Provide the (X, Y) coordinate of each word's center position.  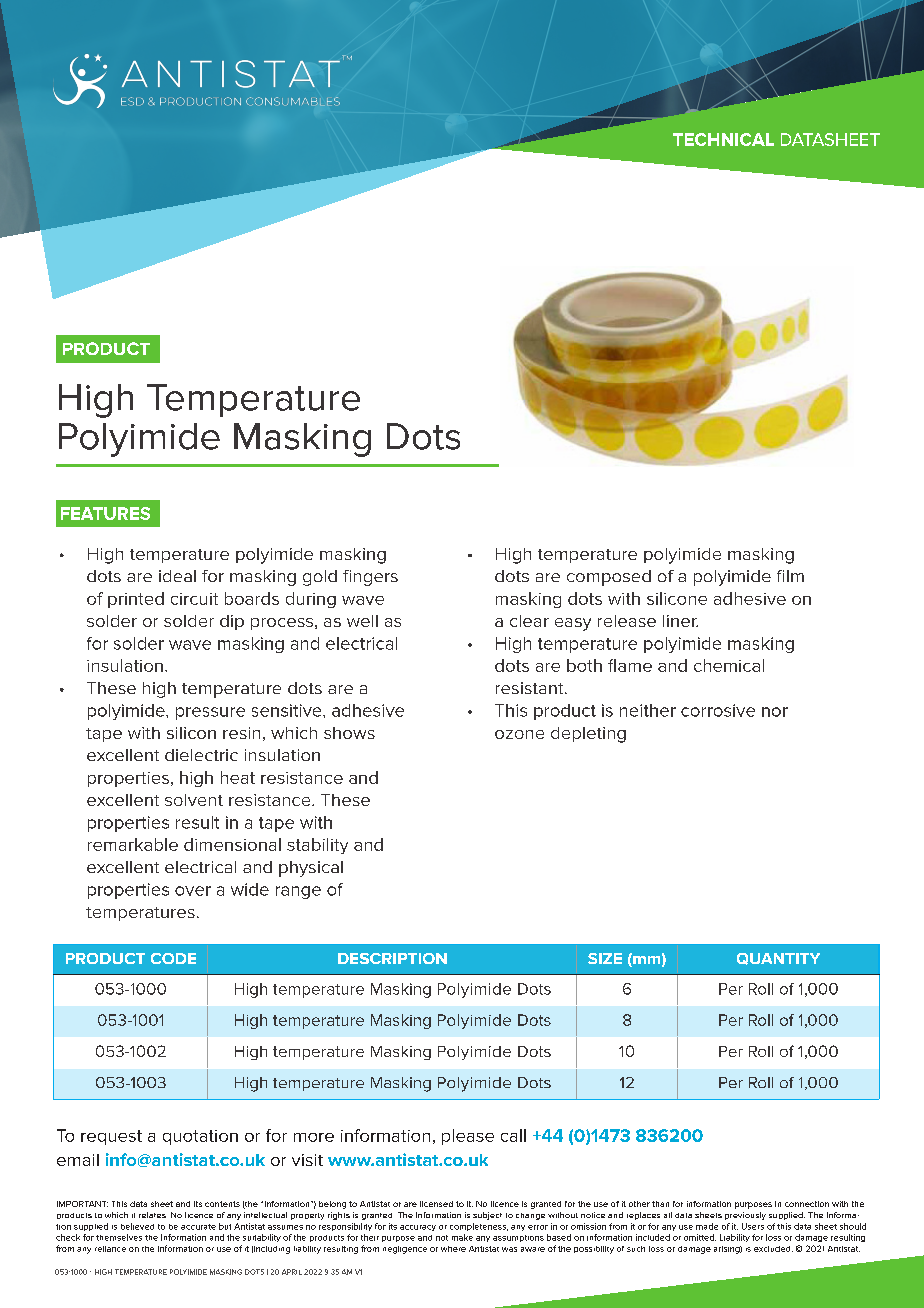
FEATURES (105, 513)
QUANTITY (778, 959)
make (462, 1237)
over (193, 891)
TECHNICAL (723, 139)
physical (311, 869)
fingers (370, 578)
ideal (177, 576)
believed (137, 1226)
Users (753, 1226)
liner (680, 621)
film (790, 576)
